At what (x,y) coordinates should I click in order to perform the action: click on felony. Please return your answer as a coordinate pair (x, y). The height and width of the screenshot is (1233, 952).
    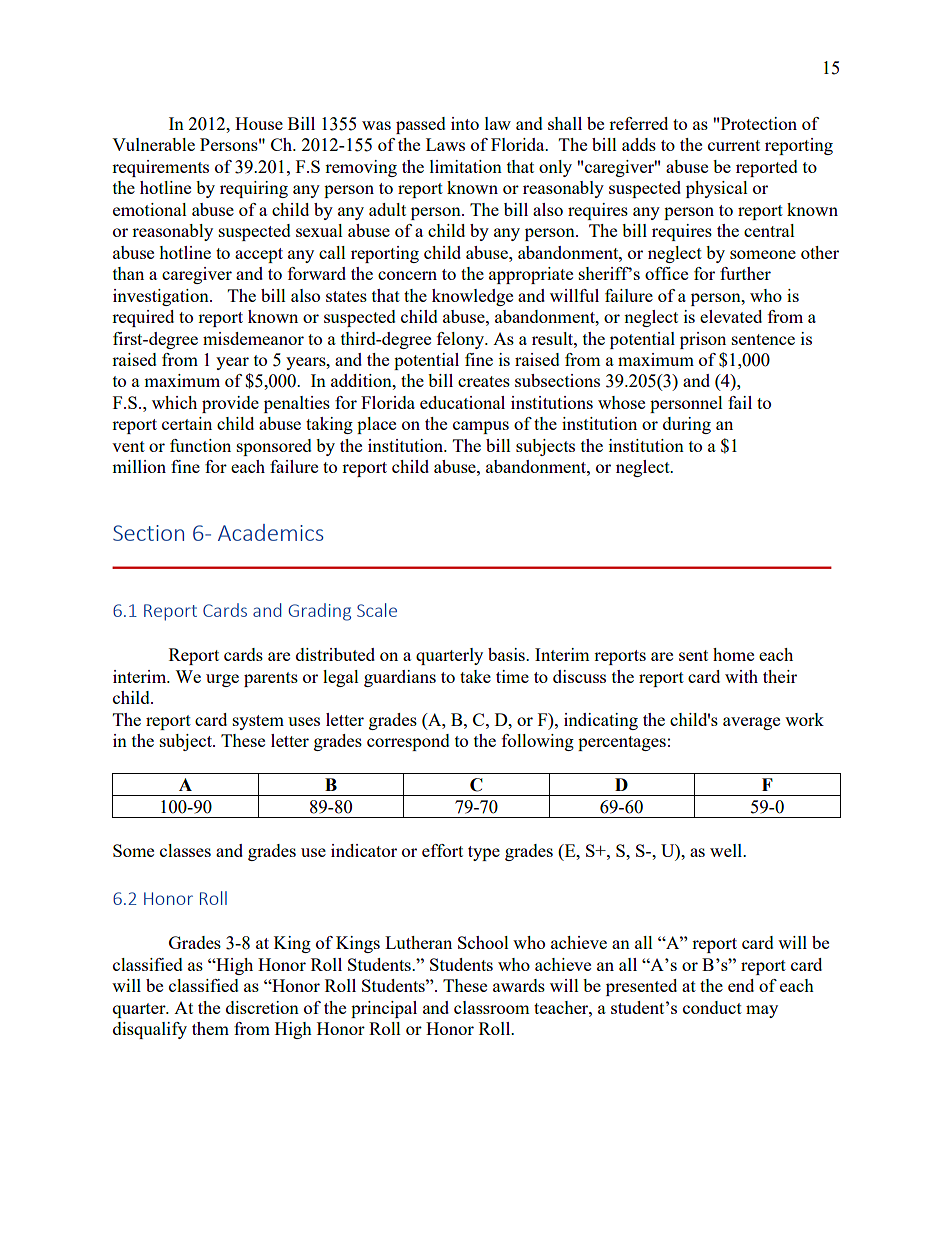
    Looking at the image, I should click on (461, 340).
